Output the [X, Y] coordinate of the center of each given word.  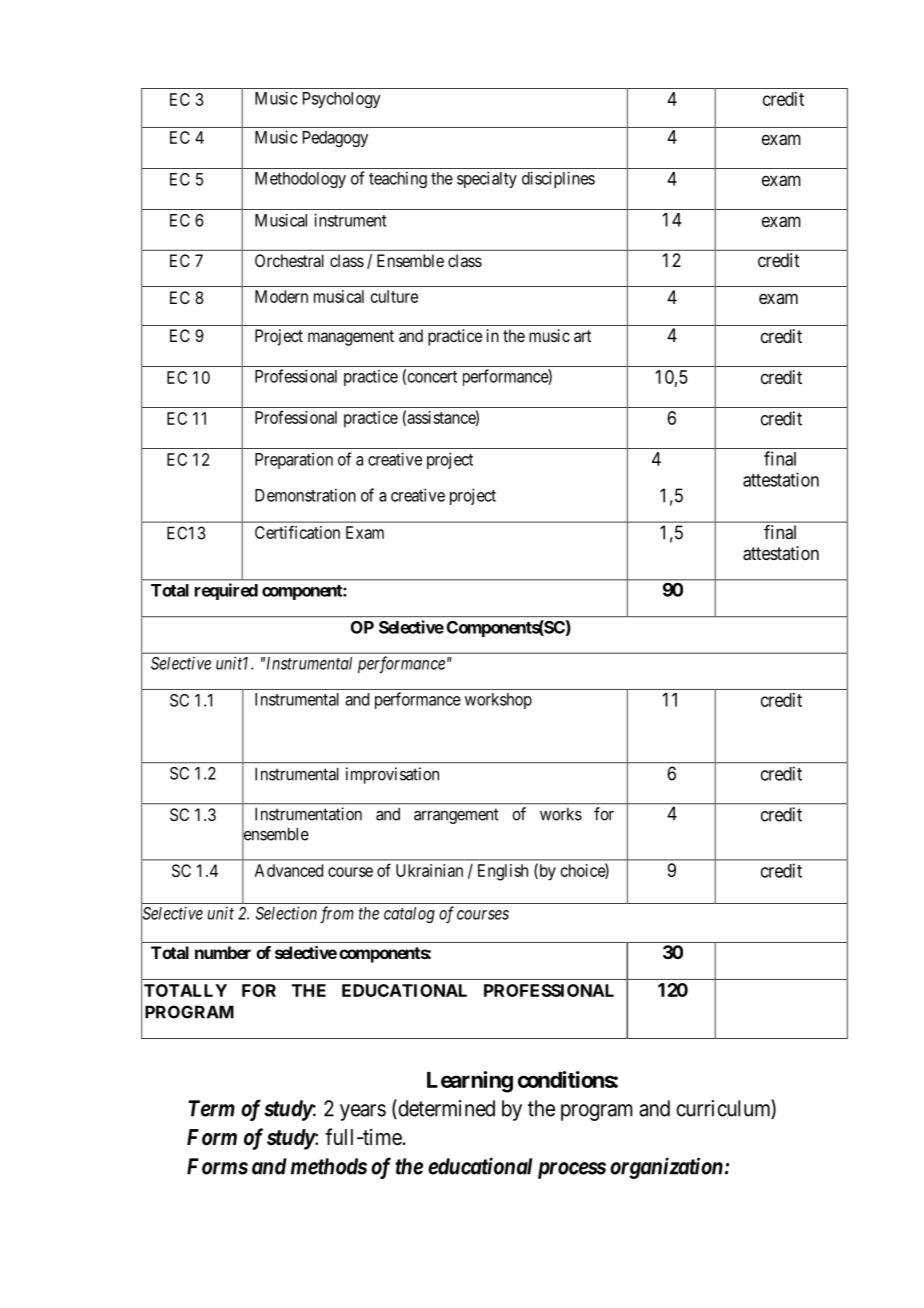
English [503, 872]
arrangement [456, 816]
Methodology [300, 180]
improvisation [392, 775]
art [582, 336]
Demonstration [305, 495]
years [363, 1112]
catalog [409, 915]
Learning [470, 1082]
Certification [297, 532]
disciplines [558, 179]
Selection [286, 913]
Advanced [289, 870]
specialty [487, 179]
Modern [281, 296]
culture [394, 296]
